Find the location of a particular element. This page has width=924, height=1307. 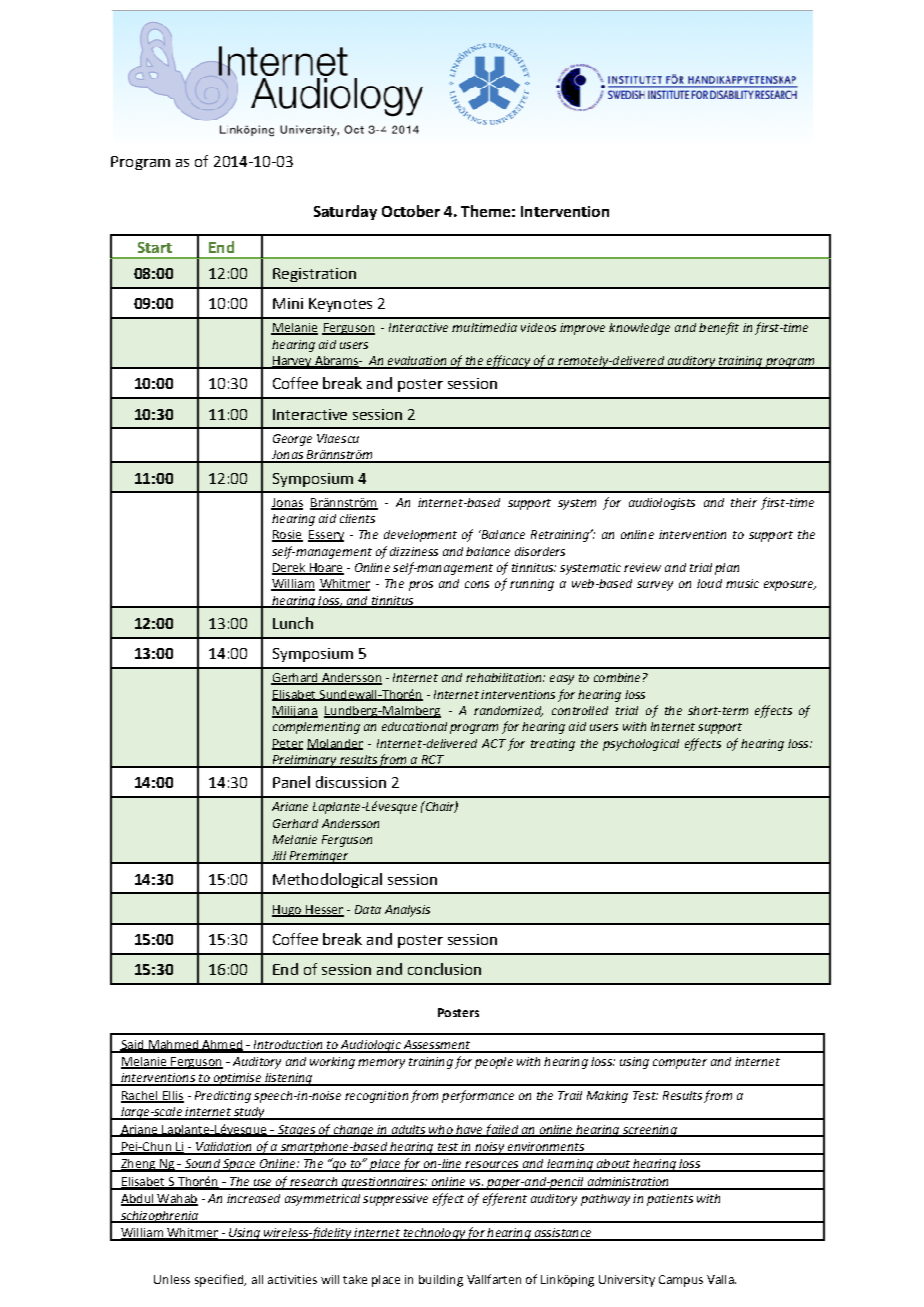

loud is located at coordinates (709, 583).
